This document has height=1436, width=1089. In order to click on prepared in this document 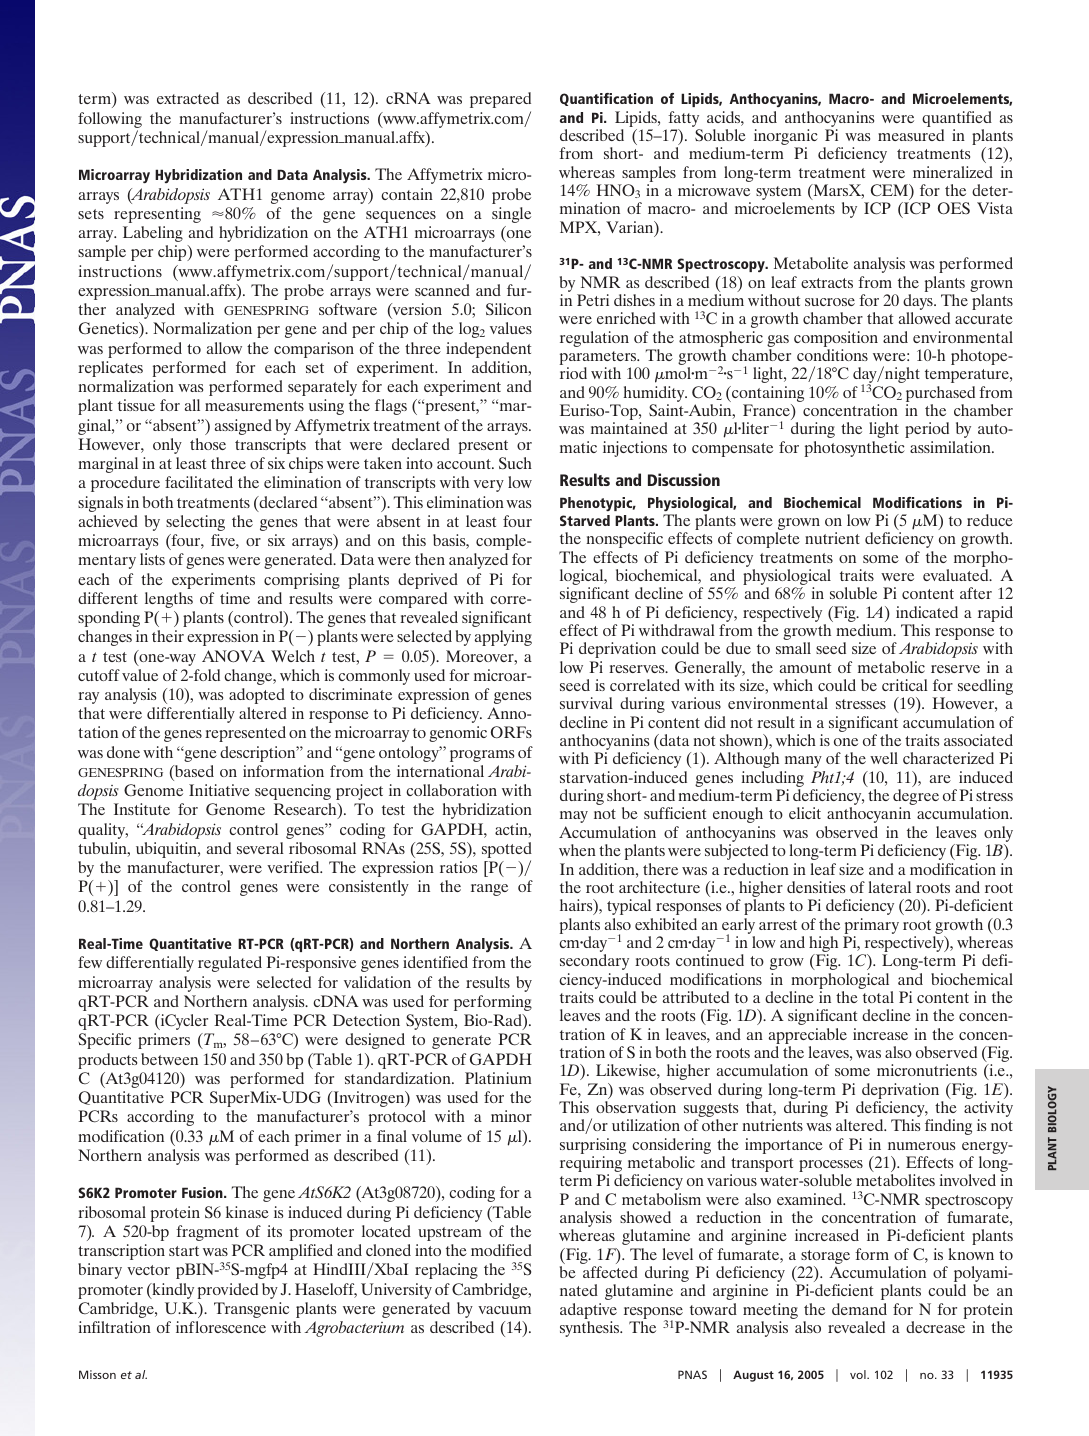, I will do `click(500, 100)`.
